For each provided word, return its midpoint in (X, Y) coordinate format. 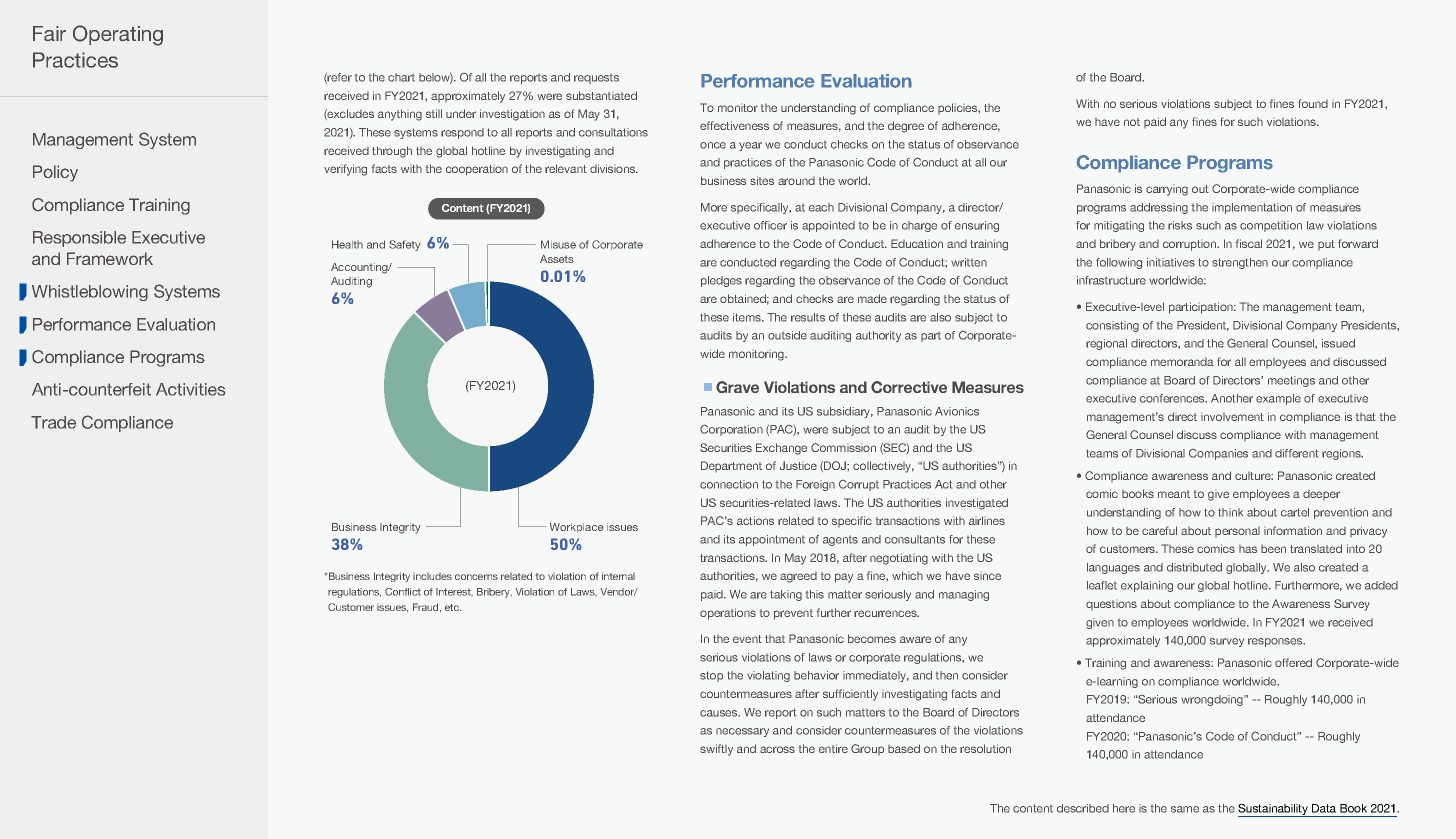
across (777, 749)
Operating (118, 35)
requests (596, 79)
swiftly (716, 750)
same (1185, 809)
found (1313, 103)
